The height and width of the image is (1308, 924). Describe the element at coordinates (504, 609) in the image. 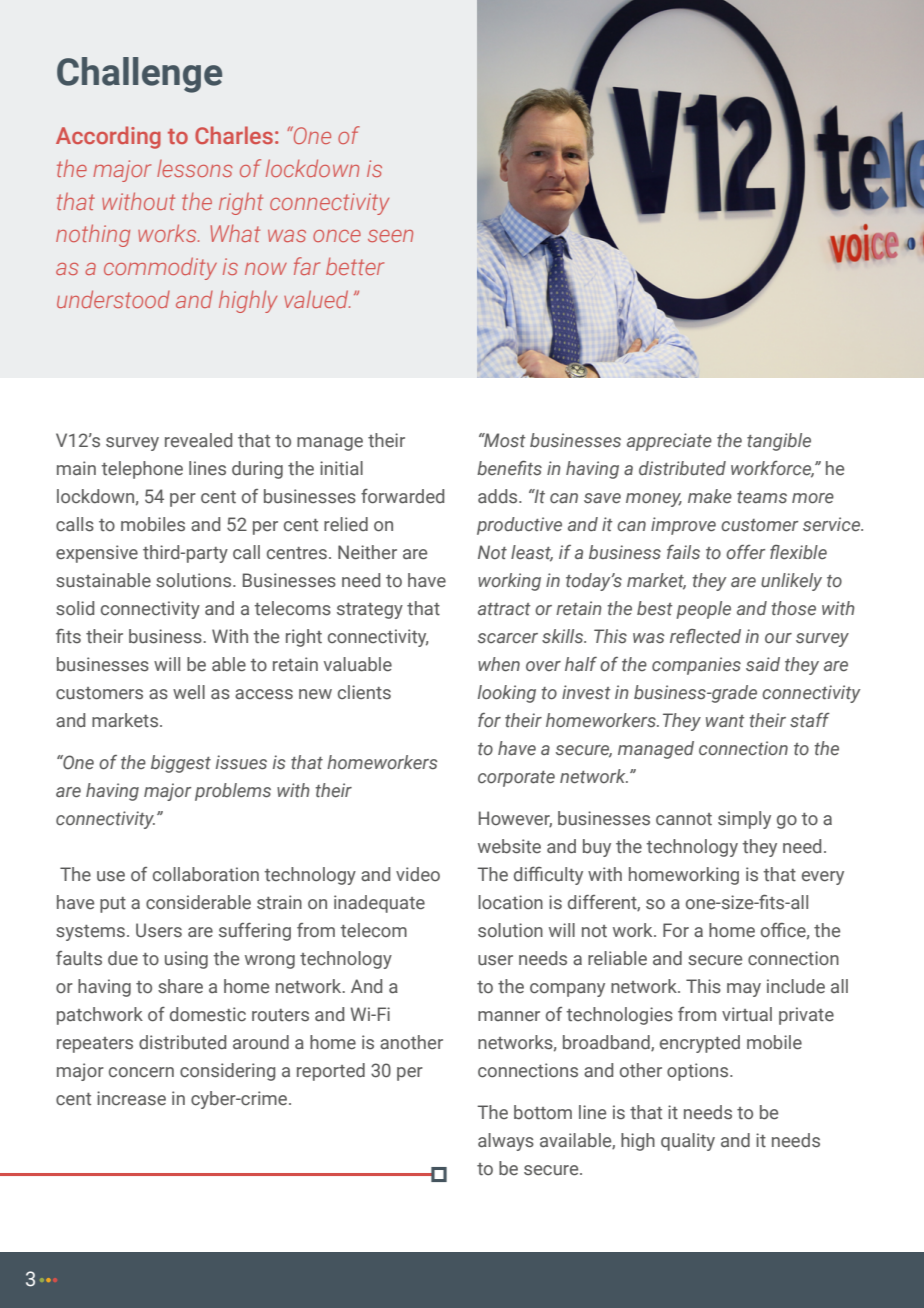

I see `attract` at that location.
